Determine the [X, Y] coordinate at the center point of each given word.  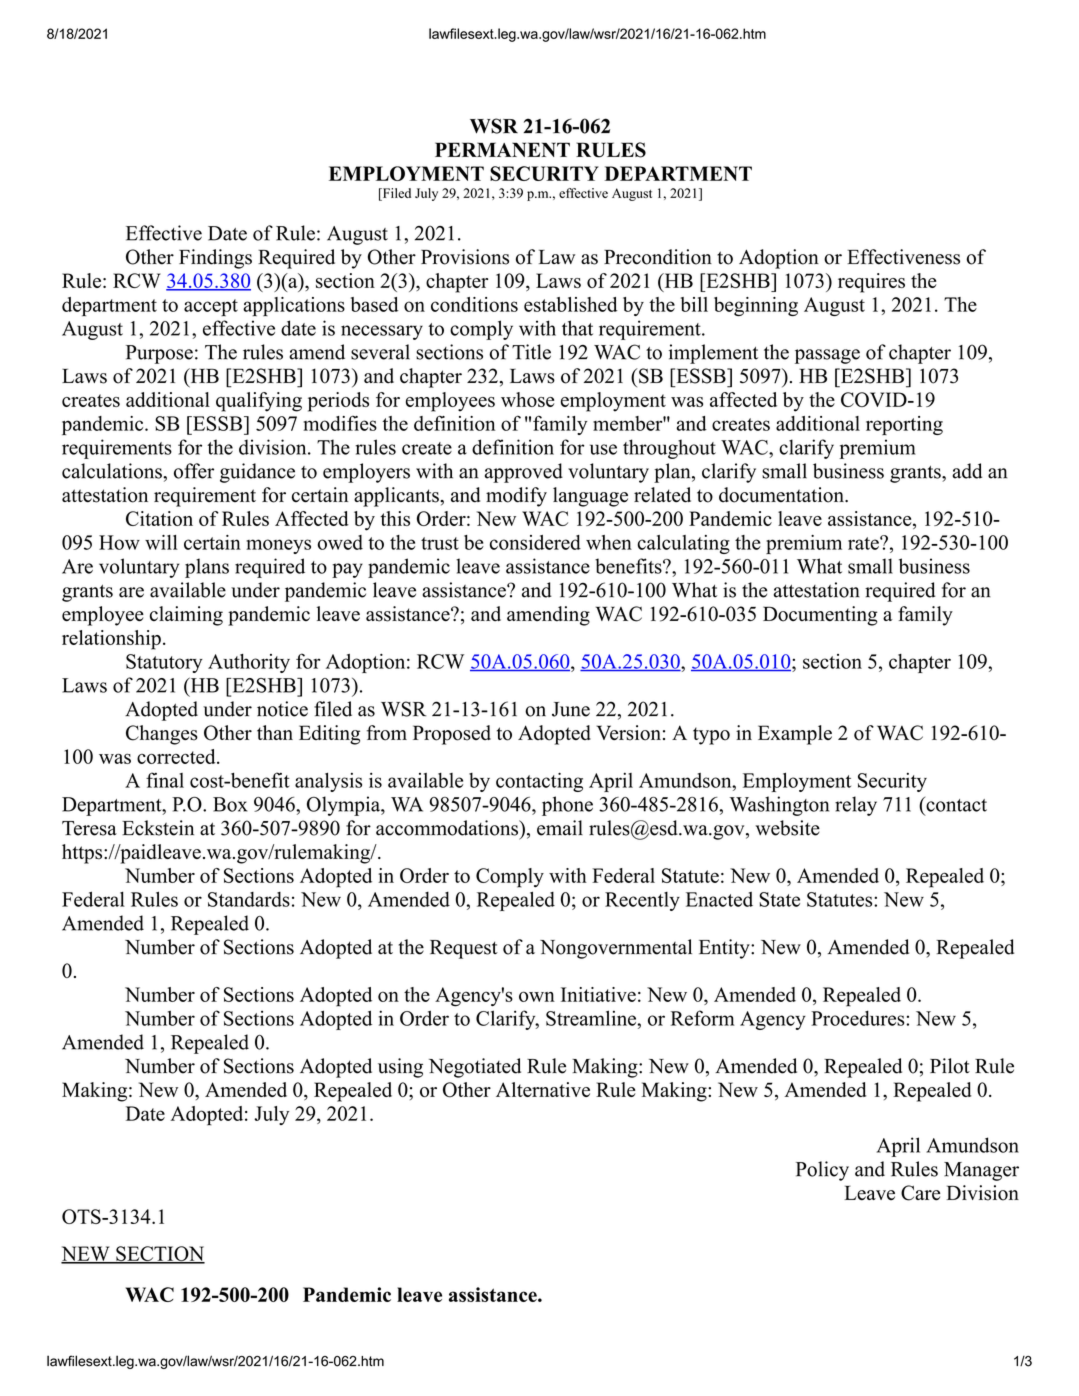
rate [864, 543]
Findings [215, 259]
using [400, 1068]
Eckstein [158, 828]
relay [856, 806]
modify [516, 497]
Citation [159, 518]
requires [871, 283]
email [560, 828]
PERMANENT [502, 149]
